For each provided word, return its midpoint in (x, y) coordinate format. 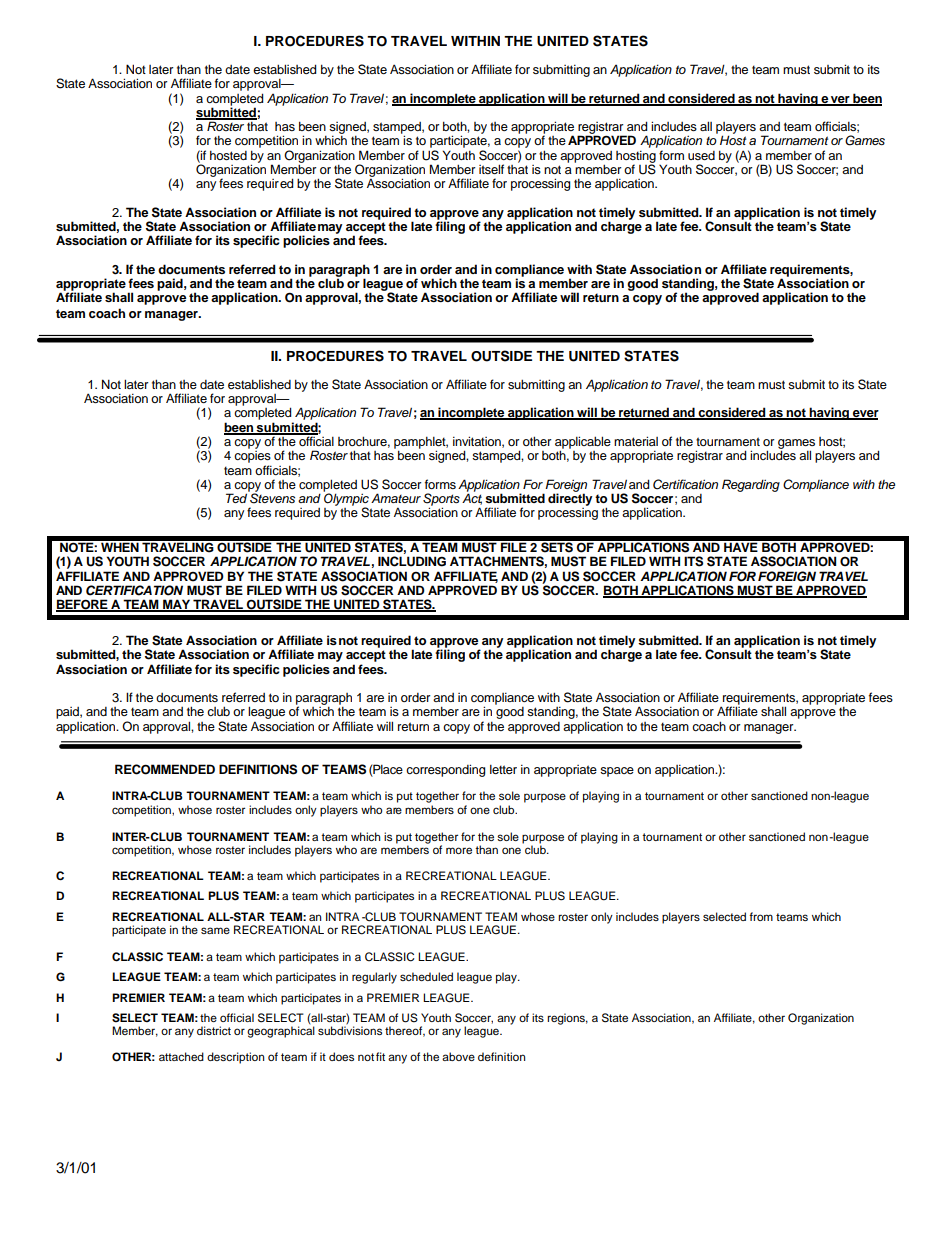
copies (252, 455)
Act (472, 499)
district (214, 1030)
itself (491, 169)
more (459, 850)
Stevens (271, 497)
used (701, 155)
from (761, 916)
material (636, 441)
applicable (583, 443)
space (617, 772)
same (215, 930)
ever (865, 414)
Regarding (751, 485)
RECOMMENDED (165, 769)
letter (503, 769)
